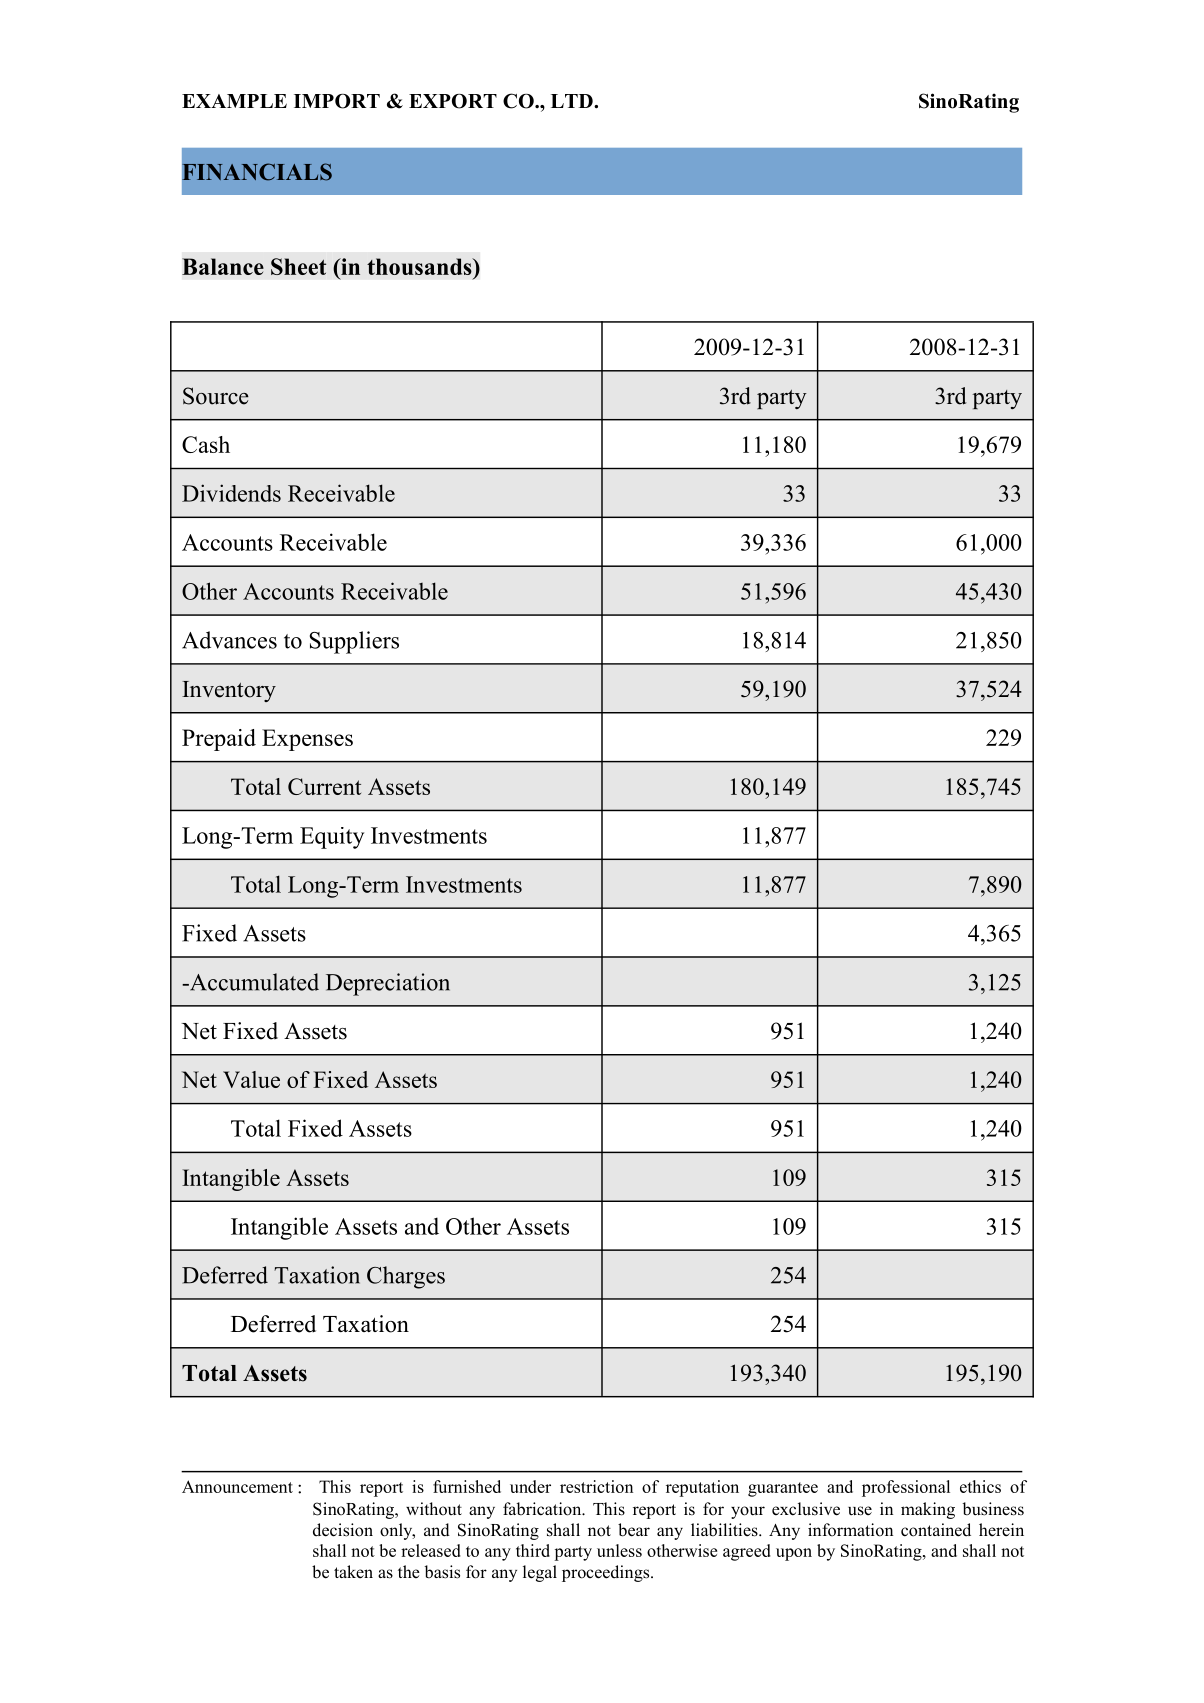 Image resolution: width=1204 pixels, height=1703 pixels. I want to click on Suppliers, so click(354, 642).
